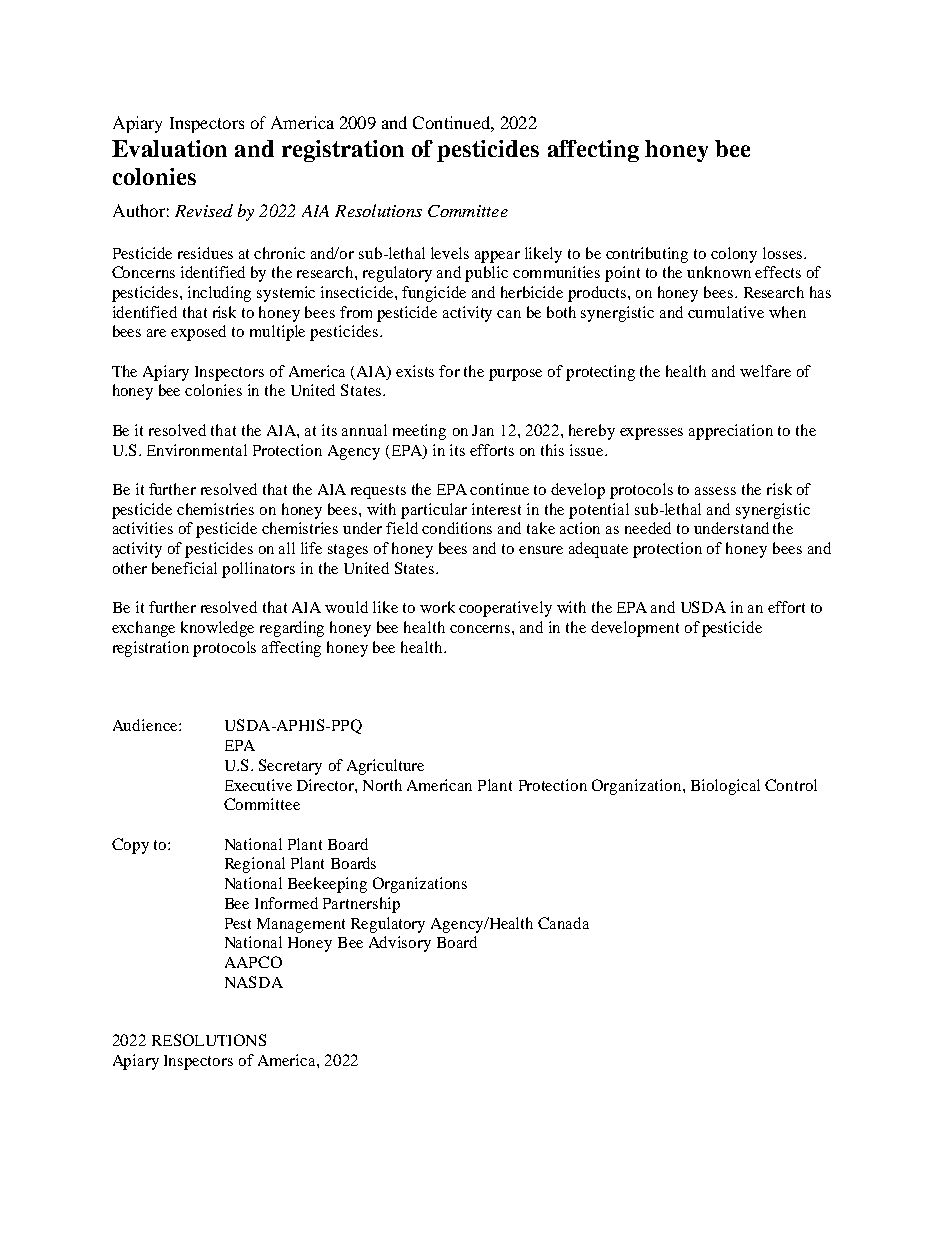 The width and height of the screenshot is (952, 1233). Describe the element at coordinates (563, 923) in the screenshot. I see `Canada` at that location.
